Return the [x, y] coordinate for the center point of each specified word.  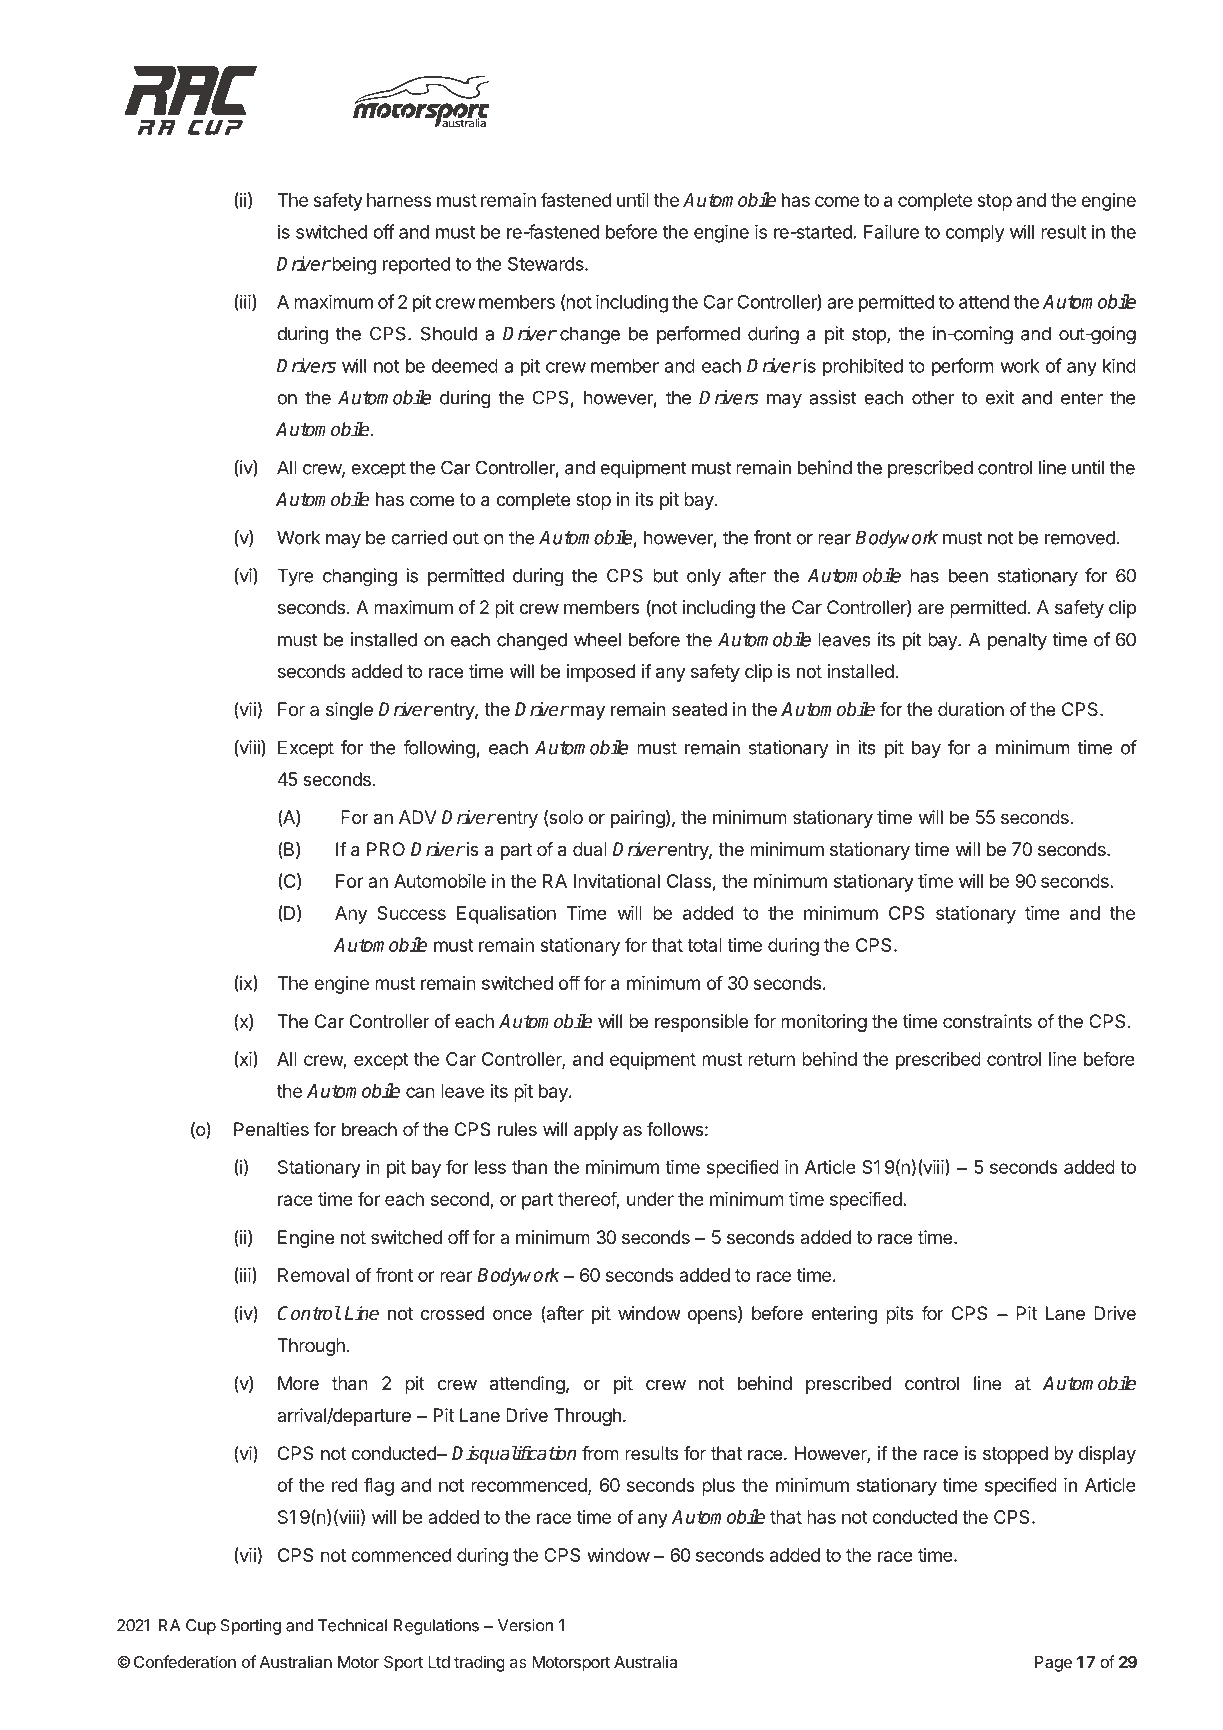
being [353, 265]
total [704, 945]
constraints [987, 1021]
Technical [352, 1625]
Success [411, 913]
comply [975, 234]
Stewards [547, 264]
